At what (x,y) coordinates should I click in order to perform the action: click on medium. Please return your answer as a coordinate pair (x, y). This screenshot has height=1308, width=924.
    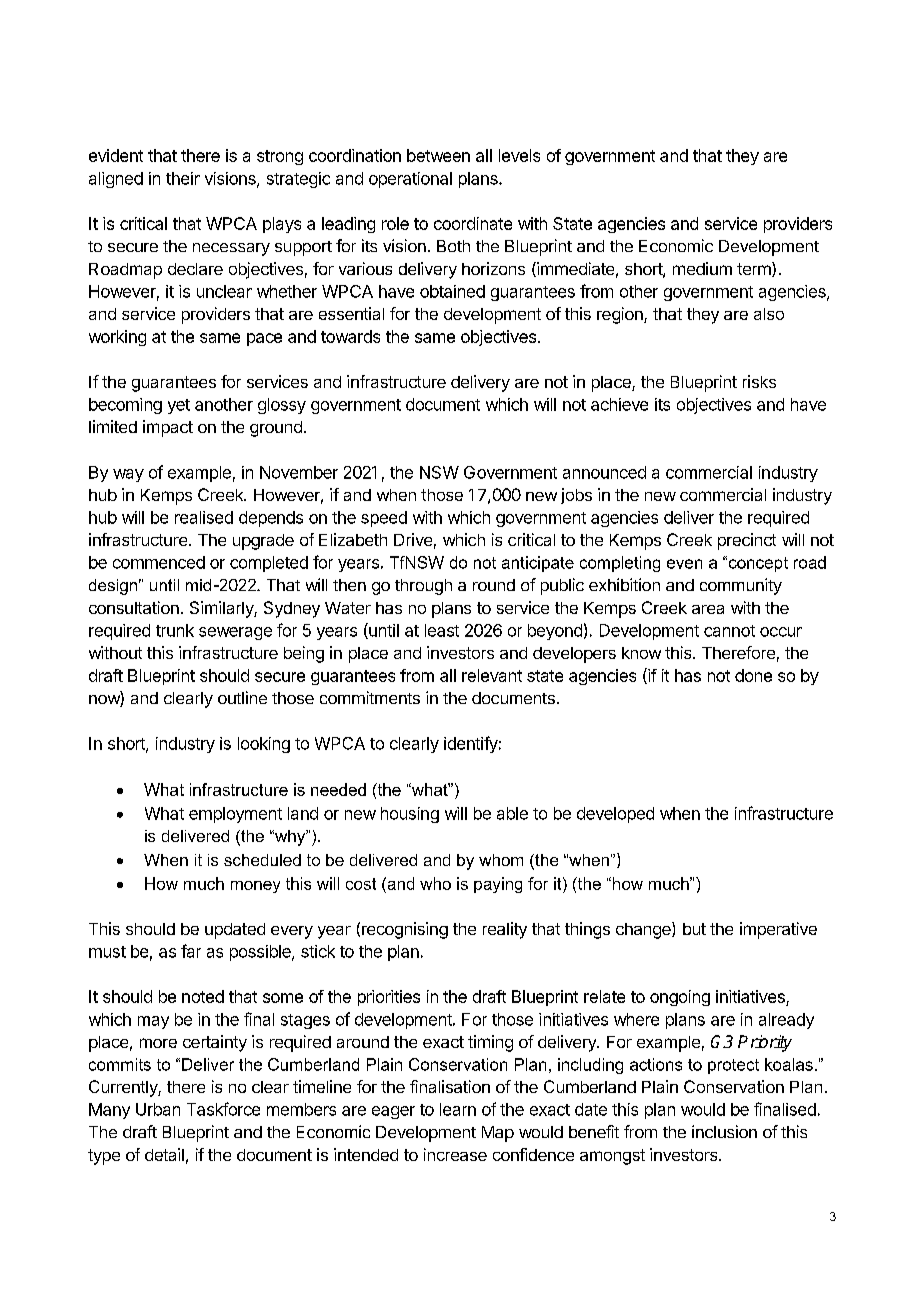
    Looking at the image, I should click on (702, 268).
